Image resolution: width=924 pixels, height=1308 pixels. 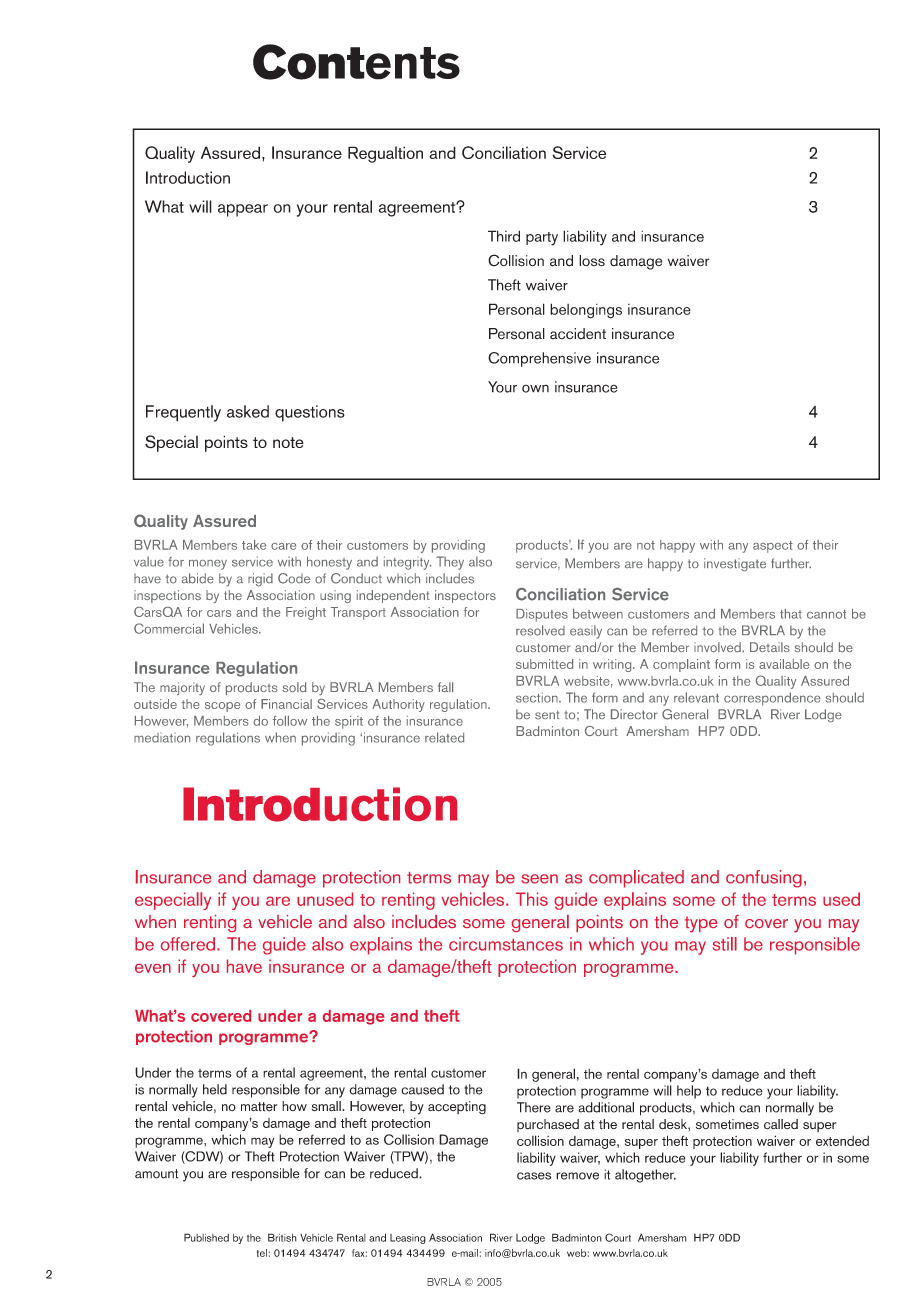 What do you see at coordinates (504, 236) in the page?
I see `Third` at bounding box center [504, 236].
